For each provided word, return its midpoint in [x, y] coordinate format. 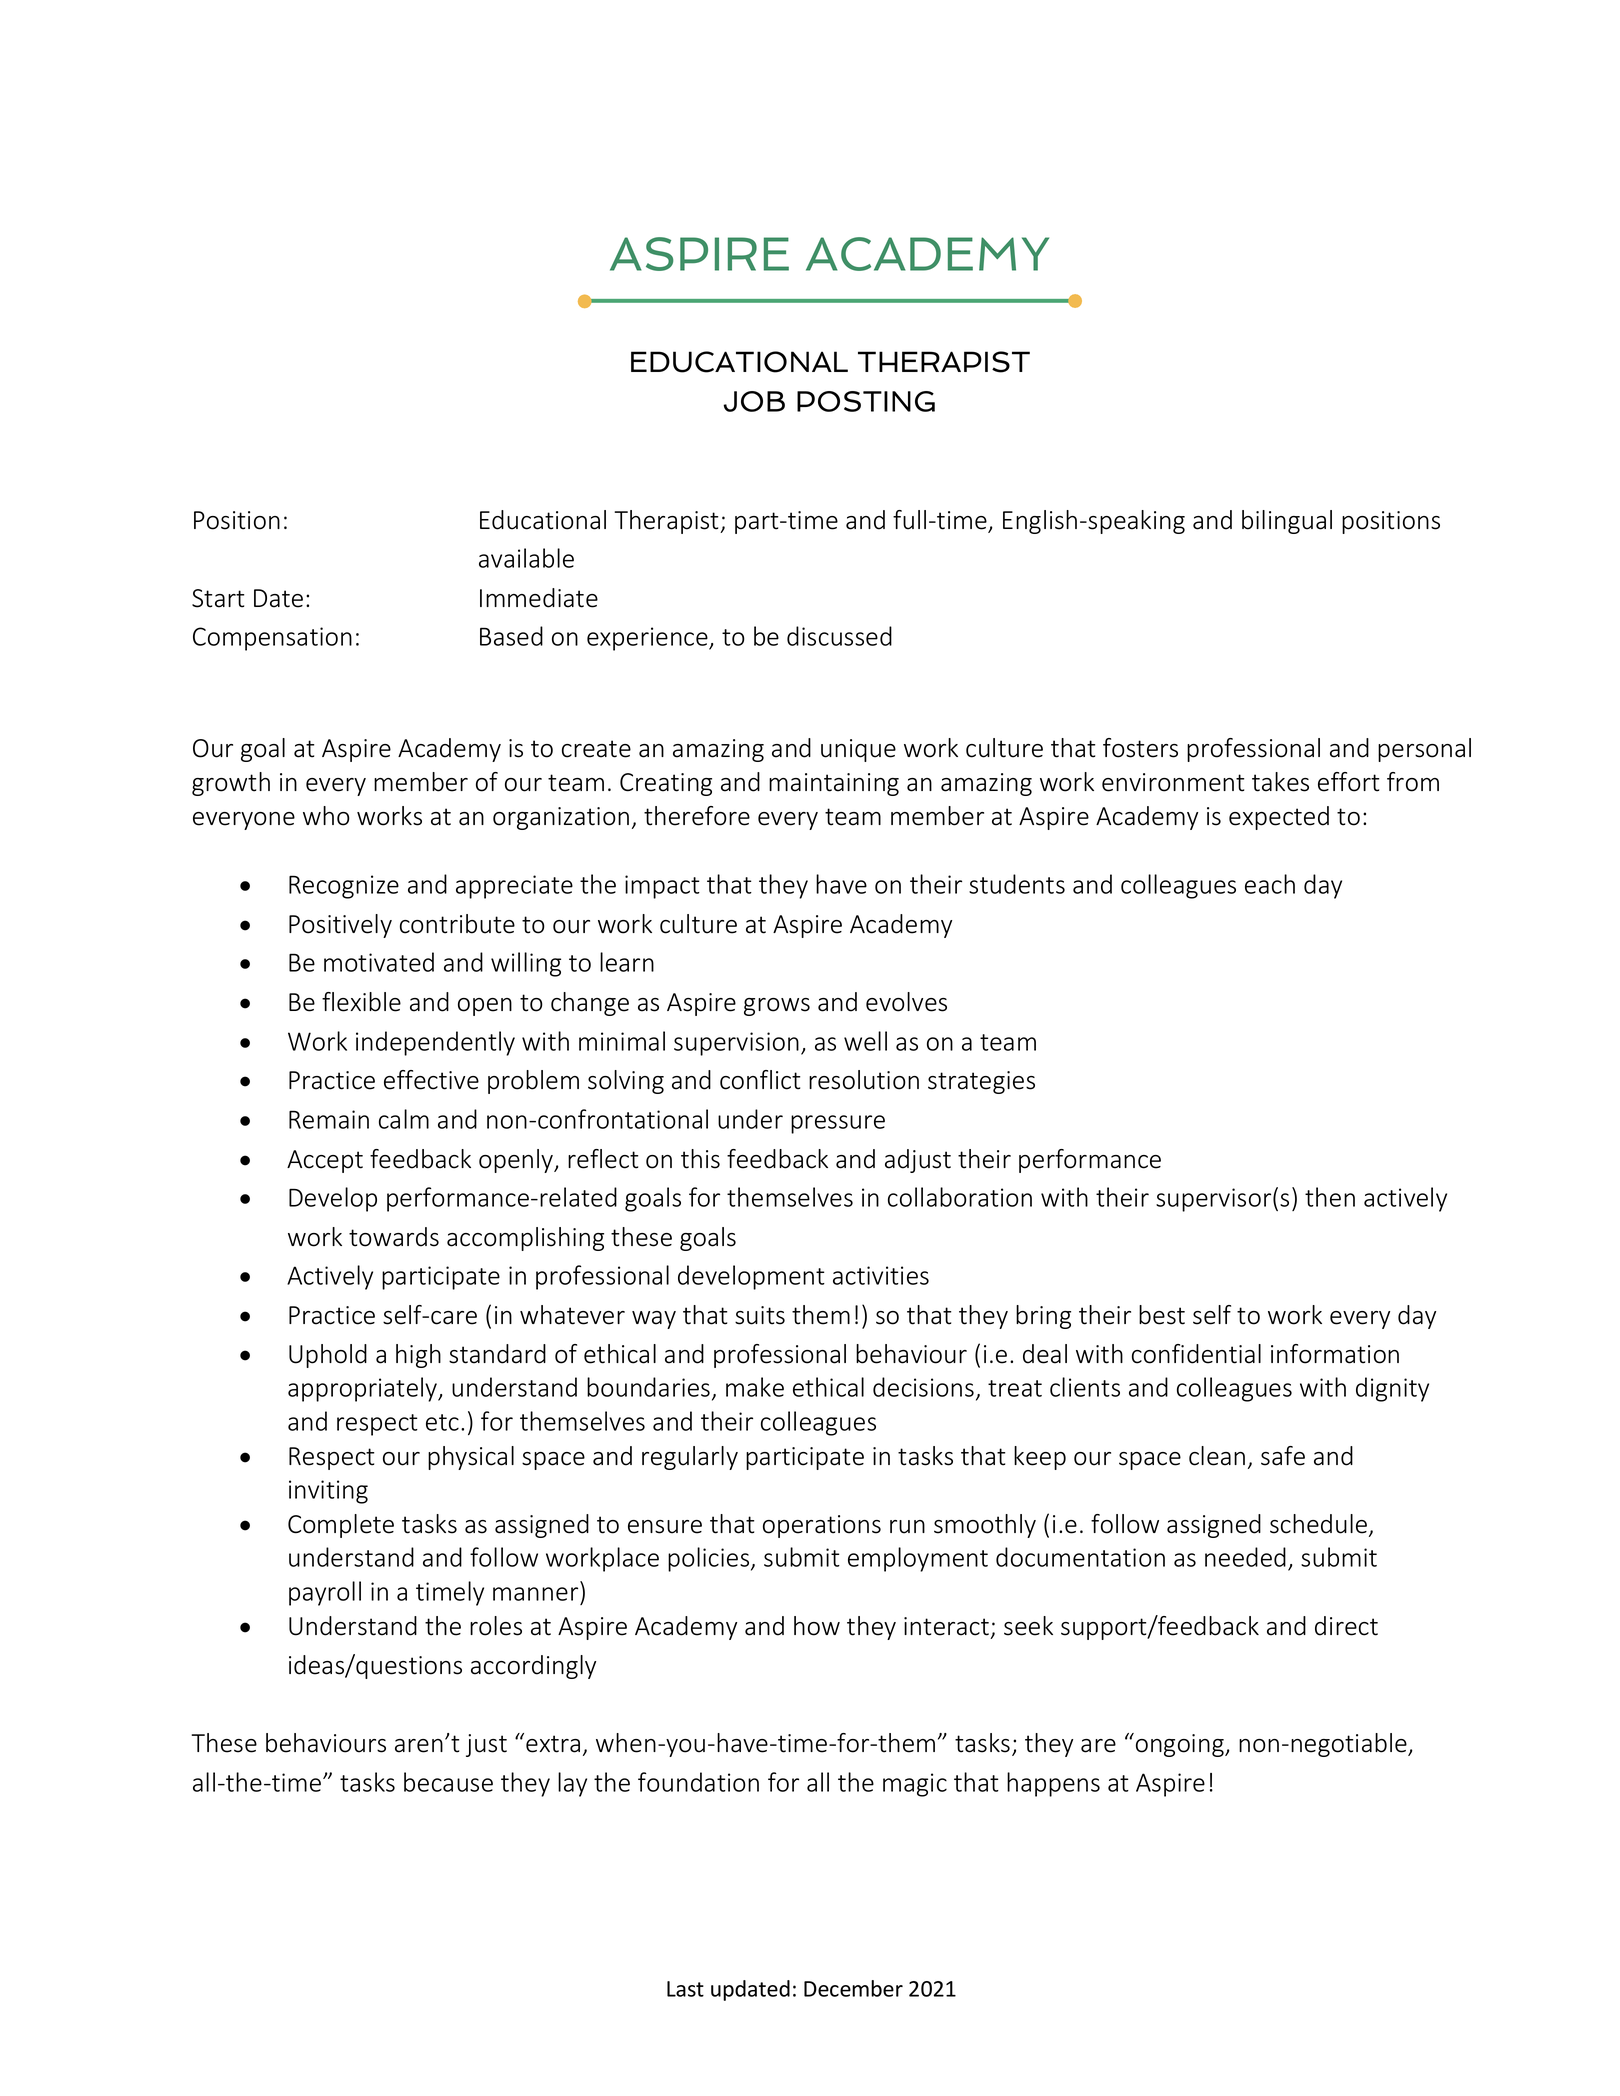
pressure [838, 1124]
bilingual [1287, 522]
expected [1279, 818]
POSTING [866, 401]
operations [822, 1526]
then [1330, 1197]
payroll [325, 1593]
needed [1245, 1557]
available [526, 558]
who [326, 816]
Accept [325, 1161]
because [448, 1782]
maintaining [834, 784]
